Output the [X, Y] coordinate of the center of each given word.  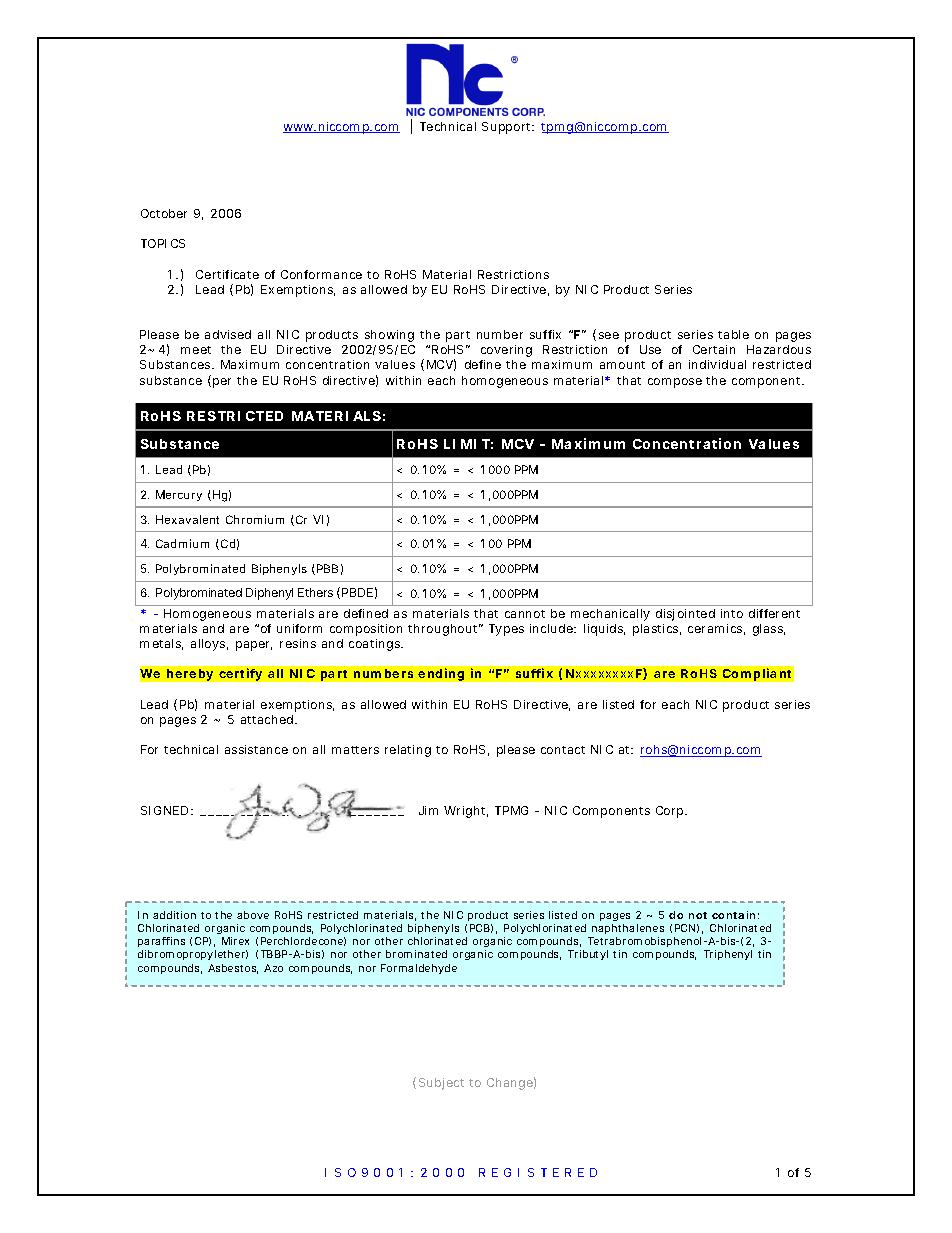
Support [508, 128]
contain [733, 915]
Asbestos [233, 969]
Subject [441, 1084]
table [733, 334]
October [164, 213]
